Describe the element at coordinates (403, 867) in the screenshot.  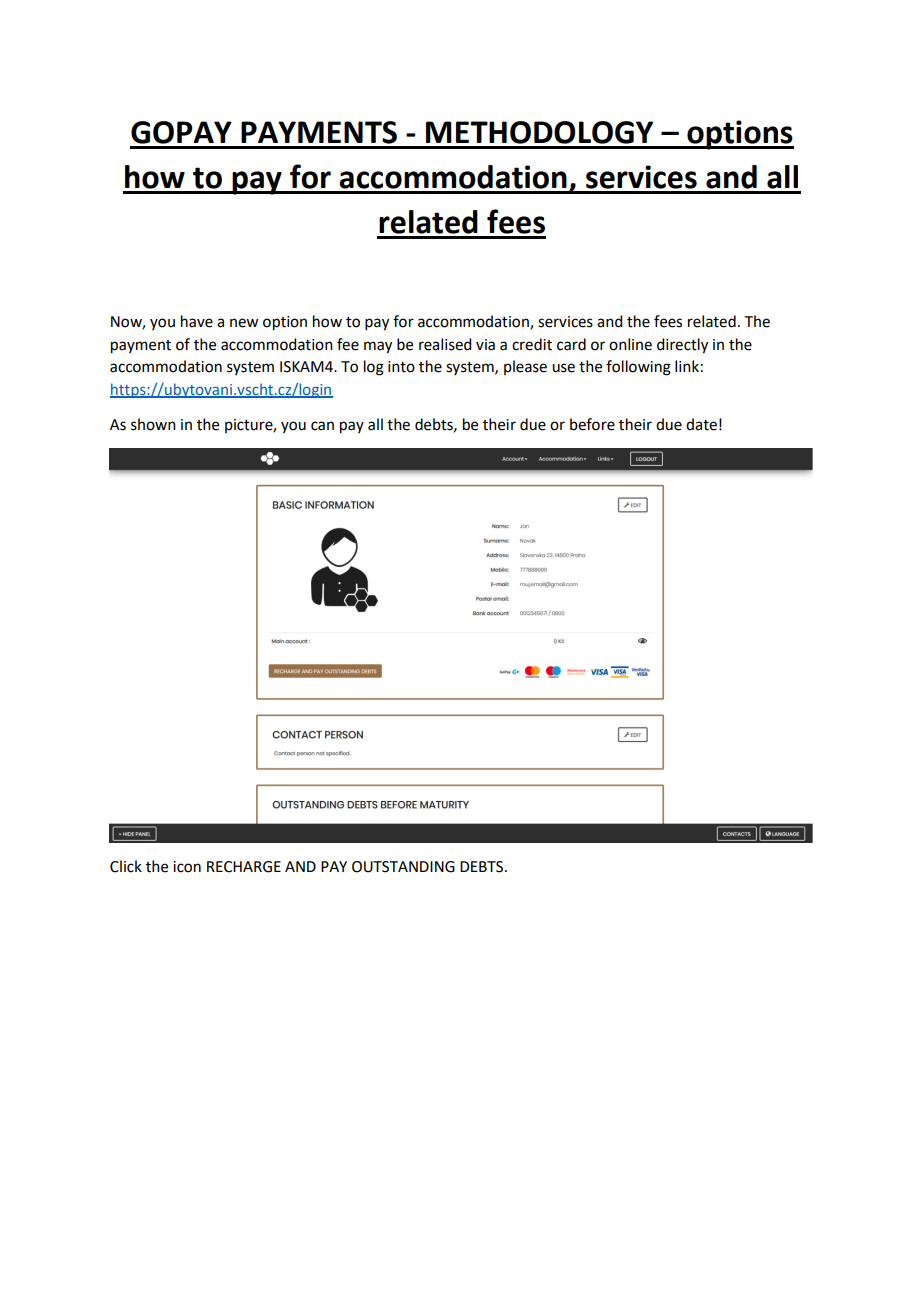
I see `OUTSTANDING` at that location.
